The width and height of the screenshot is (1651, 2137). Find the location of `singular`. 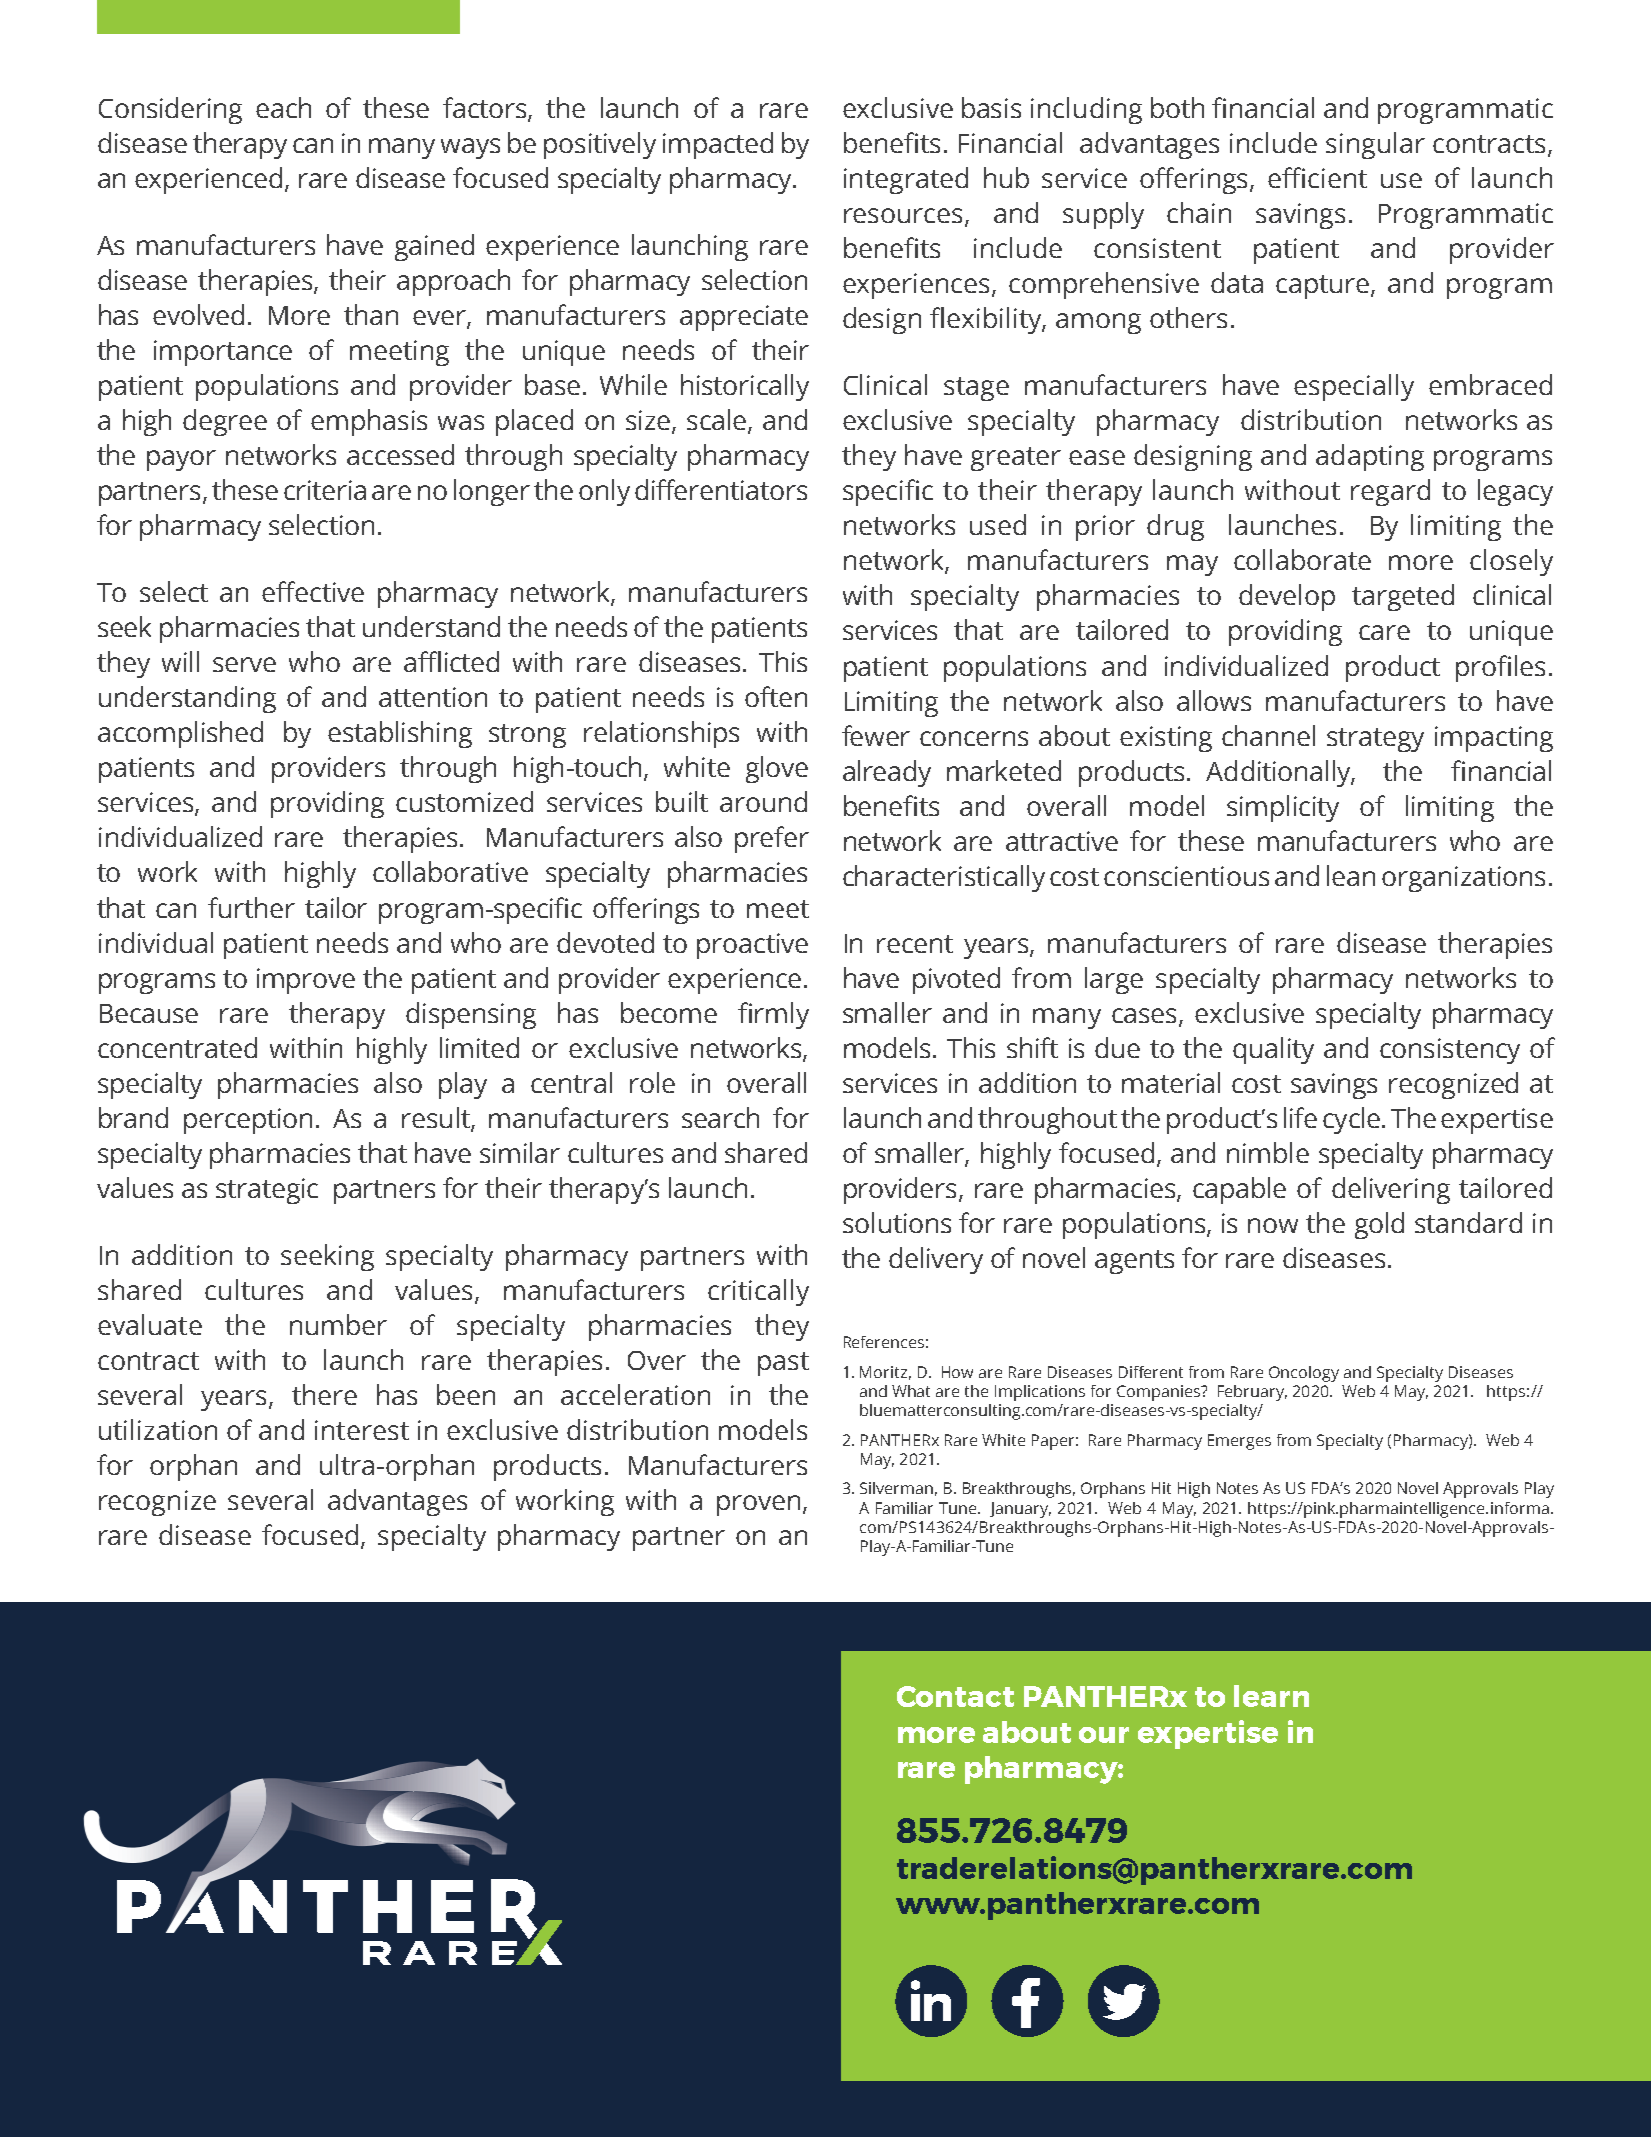

singular is located at coordinates (1375, 145).
